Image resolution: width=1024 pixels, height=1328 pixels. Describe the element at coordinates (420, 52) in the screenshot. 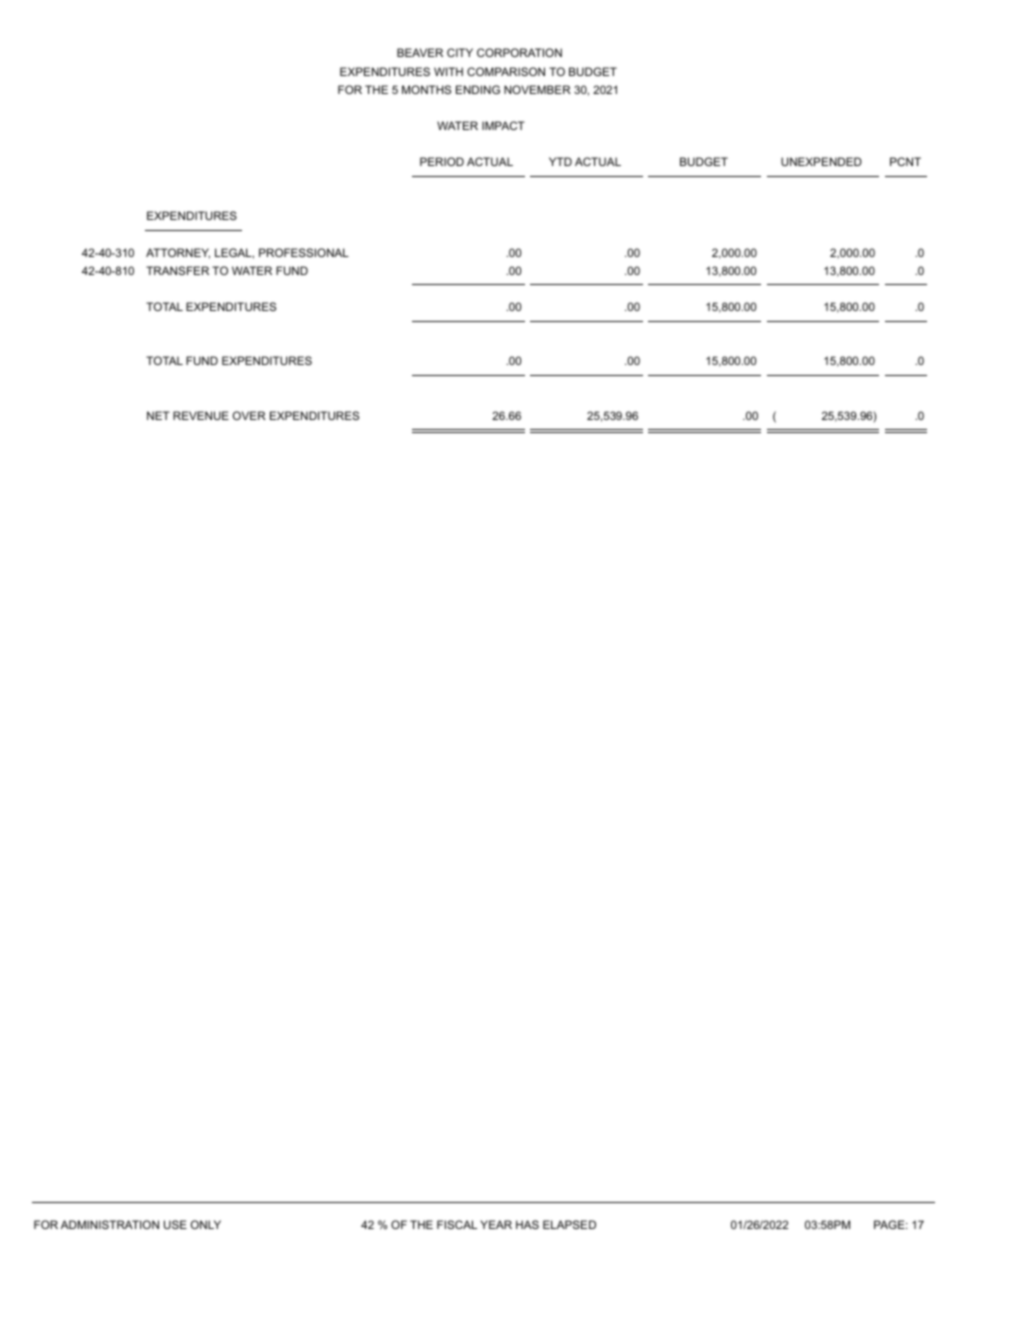

I see `BEAVER` at that location.
